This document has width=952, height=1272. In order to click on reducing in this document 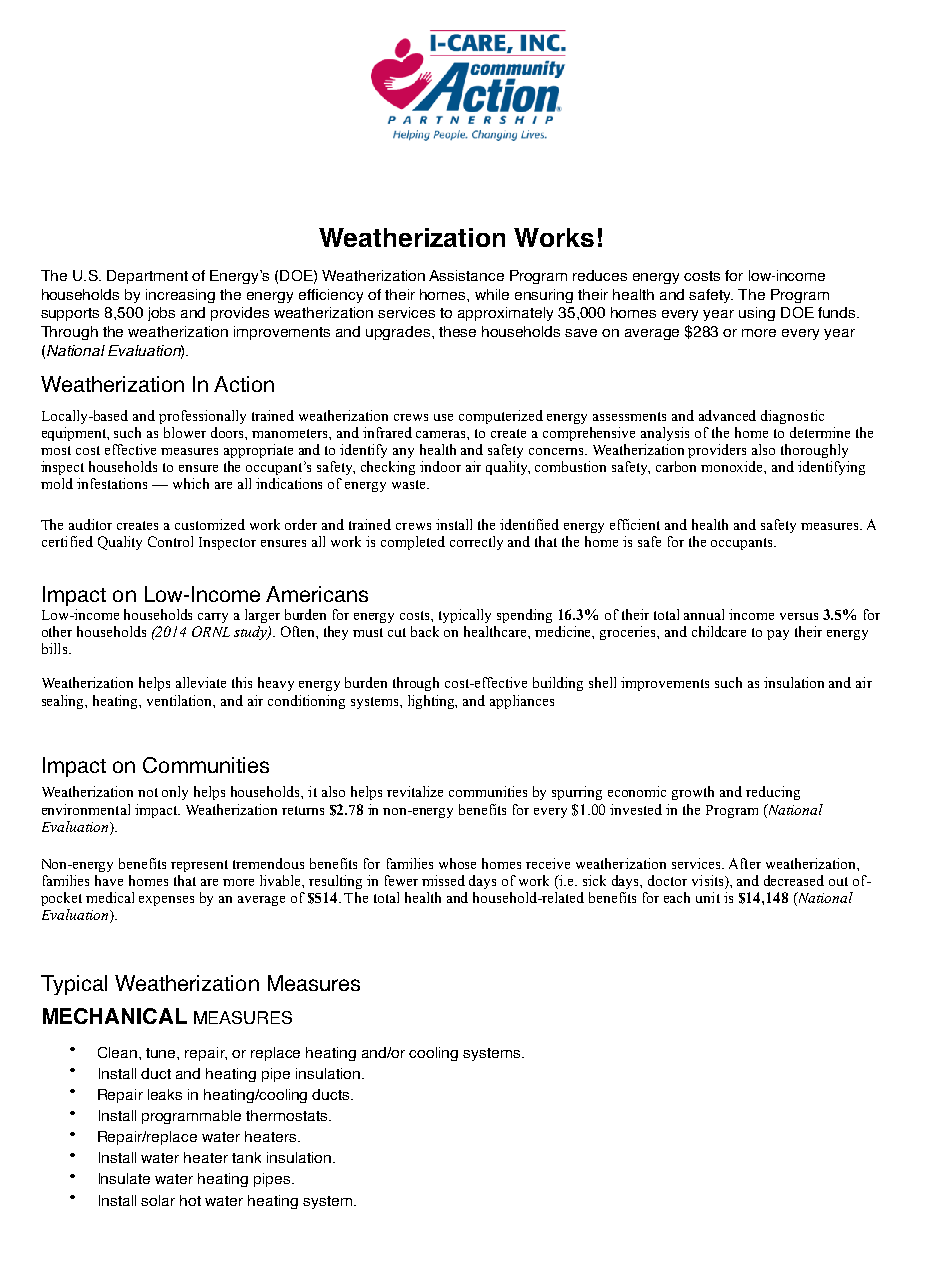, I will do `click(773, 793)`.
